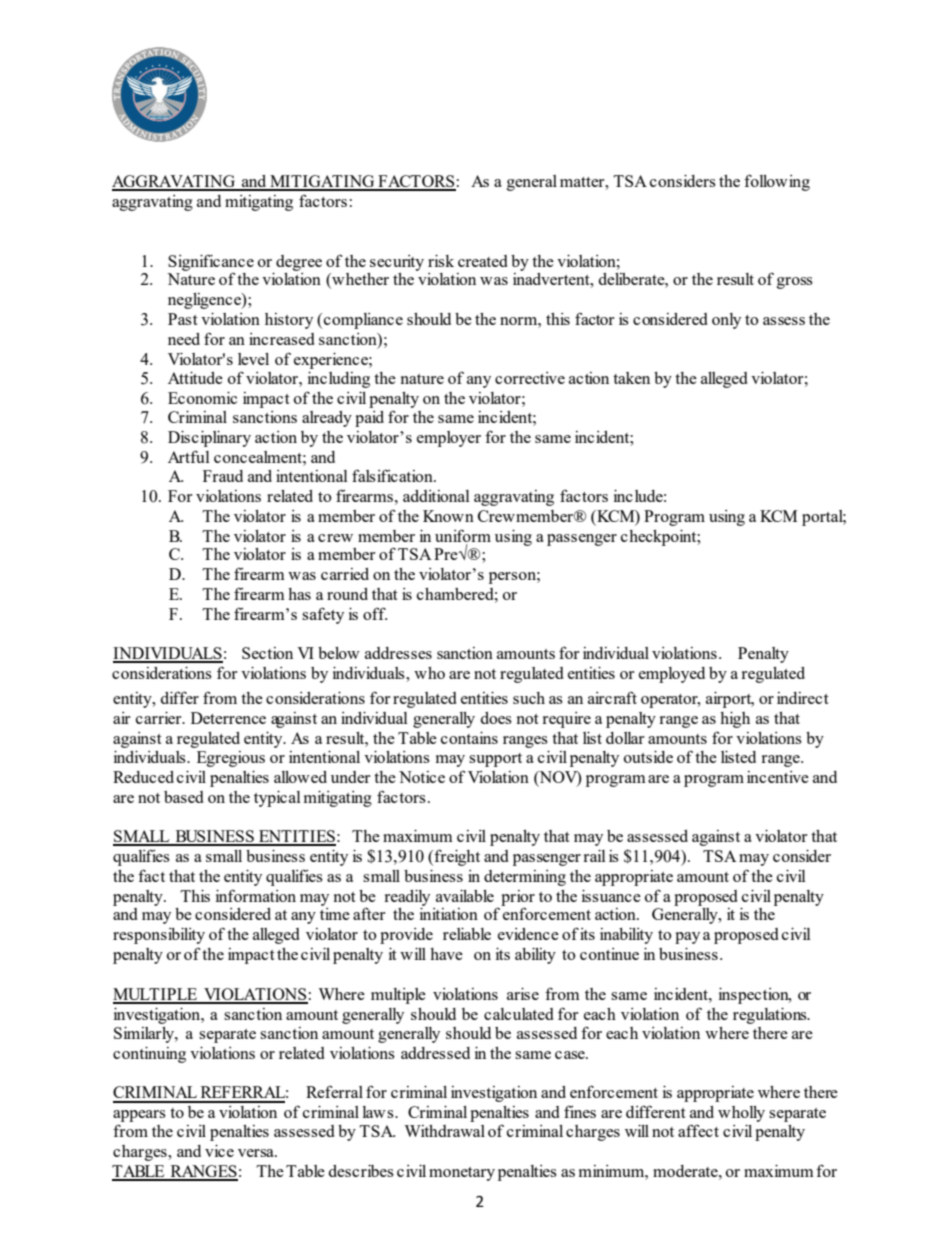  What do you see at coordinates (698, 1130) in the image?
I see `affect` at bounding box center [698, 1130].
